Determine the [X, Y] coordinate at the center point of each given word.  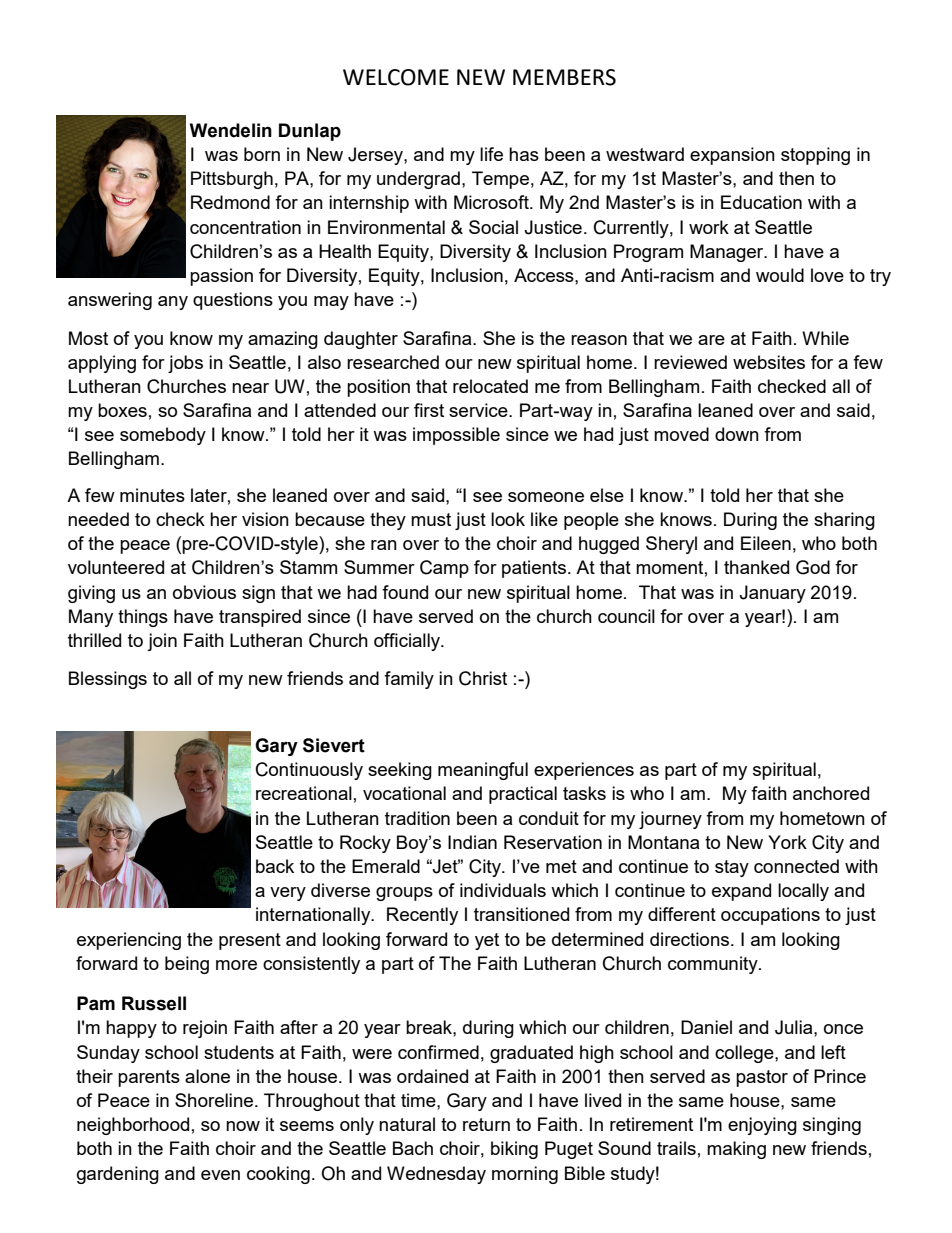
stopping [815, 156]
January [772, 594]
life [491, 154]
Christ [483, 678]
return [486, 1124]
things [143, 618]
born [262, 154]
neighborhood [133, 1126]
